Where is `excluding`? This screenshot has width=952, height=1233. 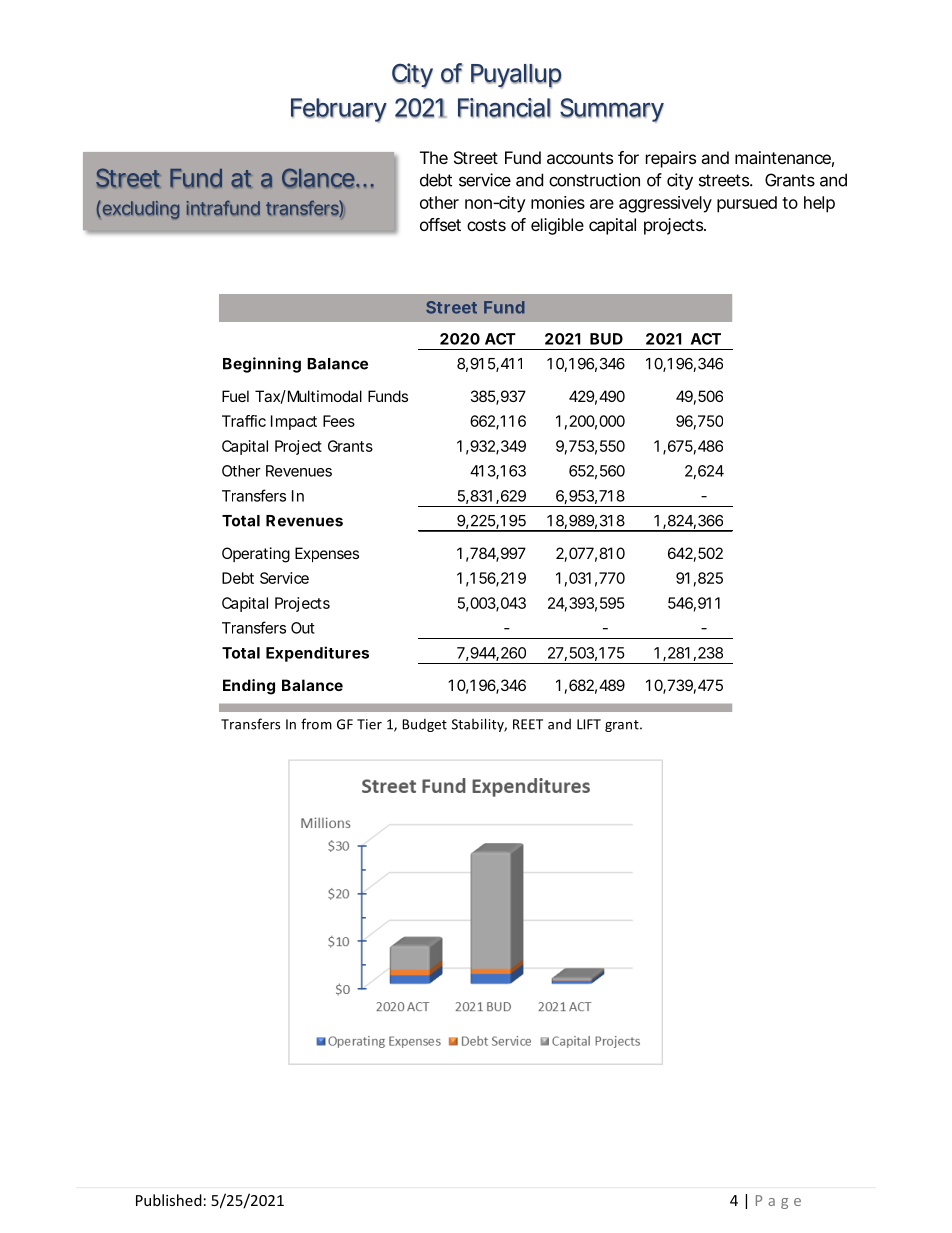
excluding is located at coordinates (141, 210).
